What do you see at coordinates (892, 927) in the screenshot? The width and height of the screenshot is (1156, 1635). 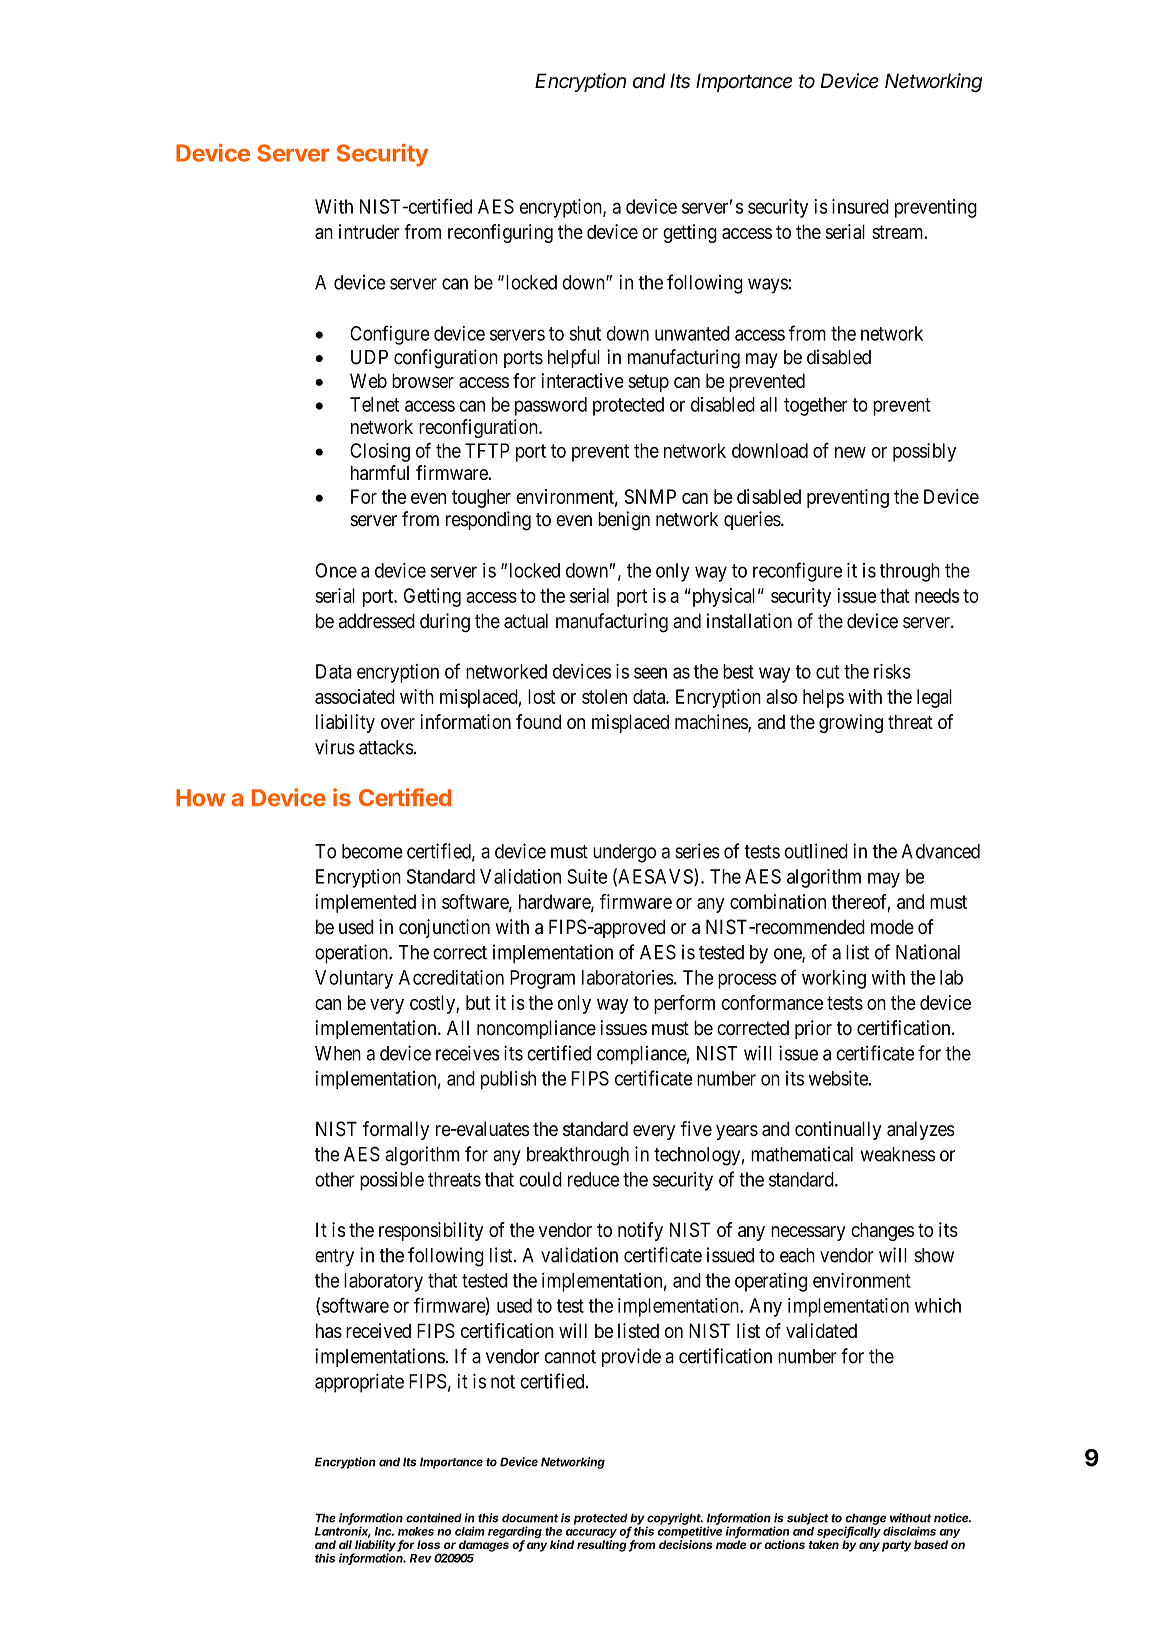 I see `mode` at bounding box center [892, 927].
